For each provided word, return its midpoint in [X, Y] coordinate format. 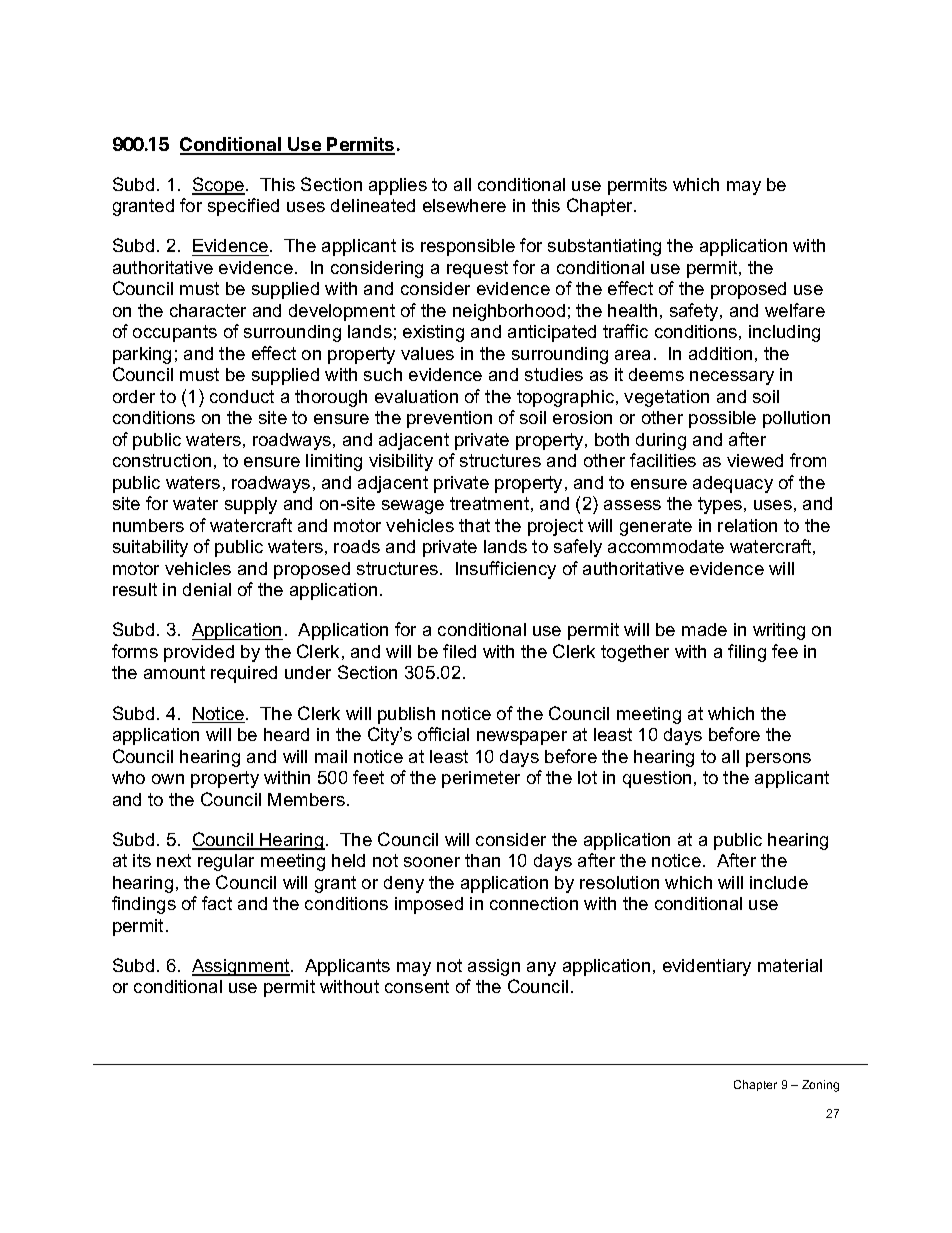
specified [243, 207]
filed [459, 651]
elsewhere [464, 205]
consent [417, 986]
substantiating [604, 247]
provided [199, 653]
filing [747, 653]
